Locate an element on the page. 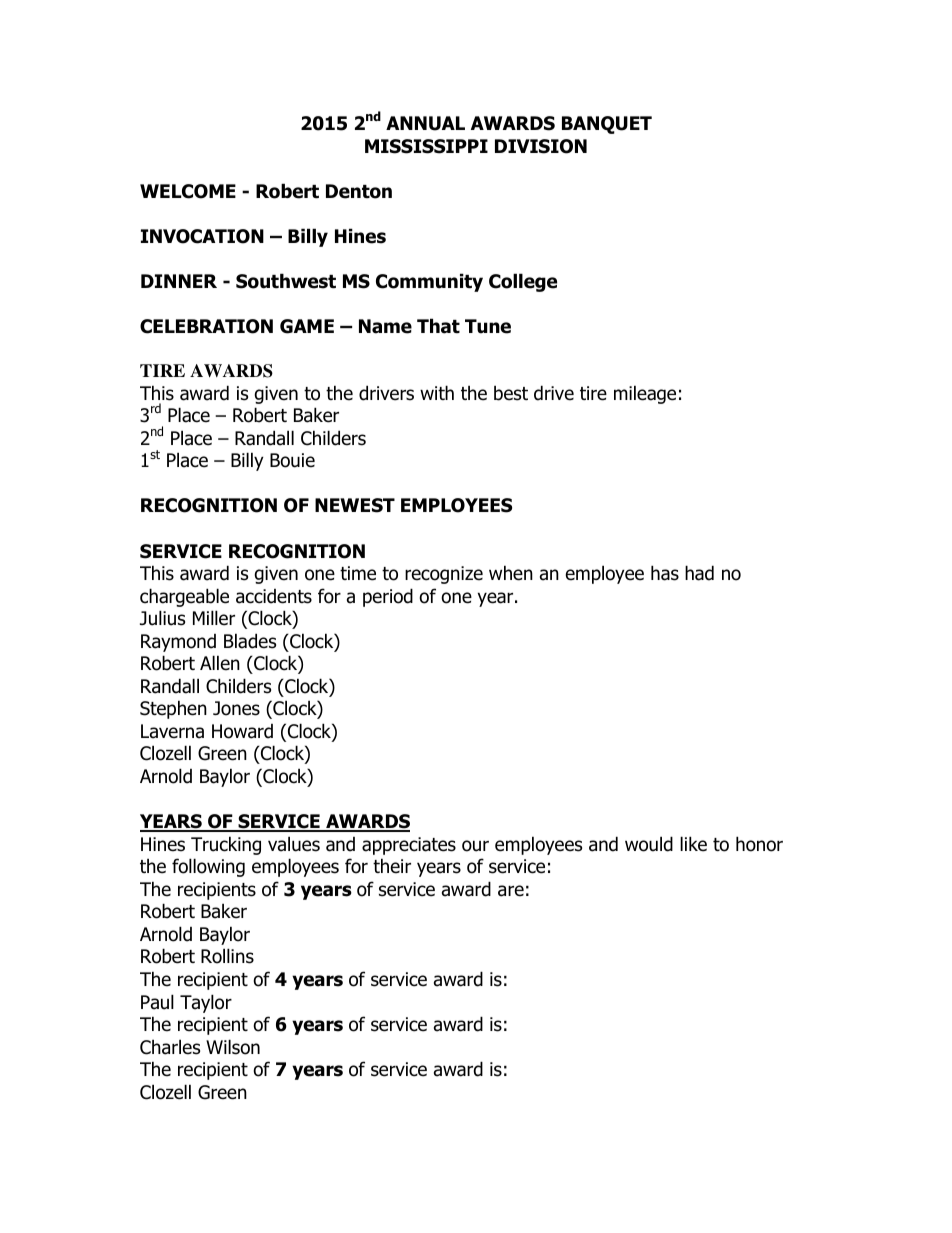 Image resolution: width=952 pixels, height=1233 pixels. MISSISSIPPI is located at coordinates (426, 146).
